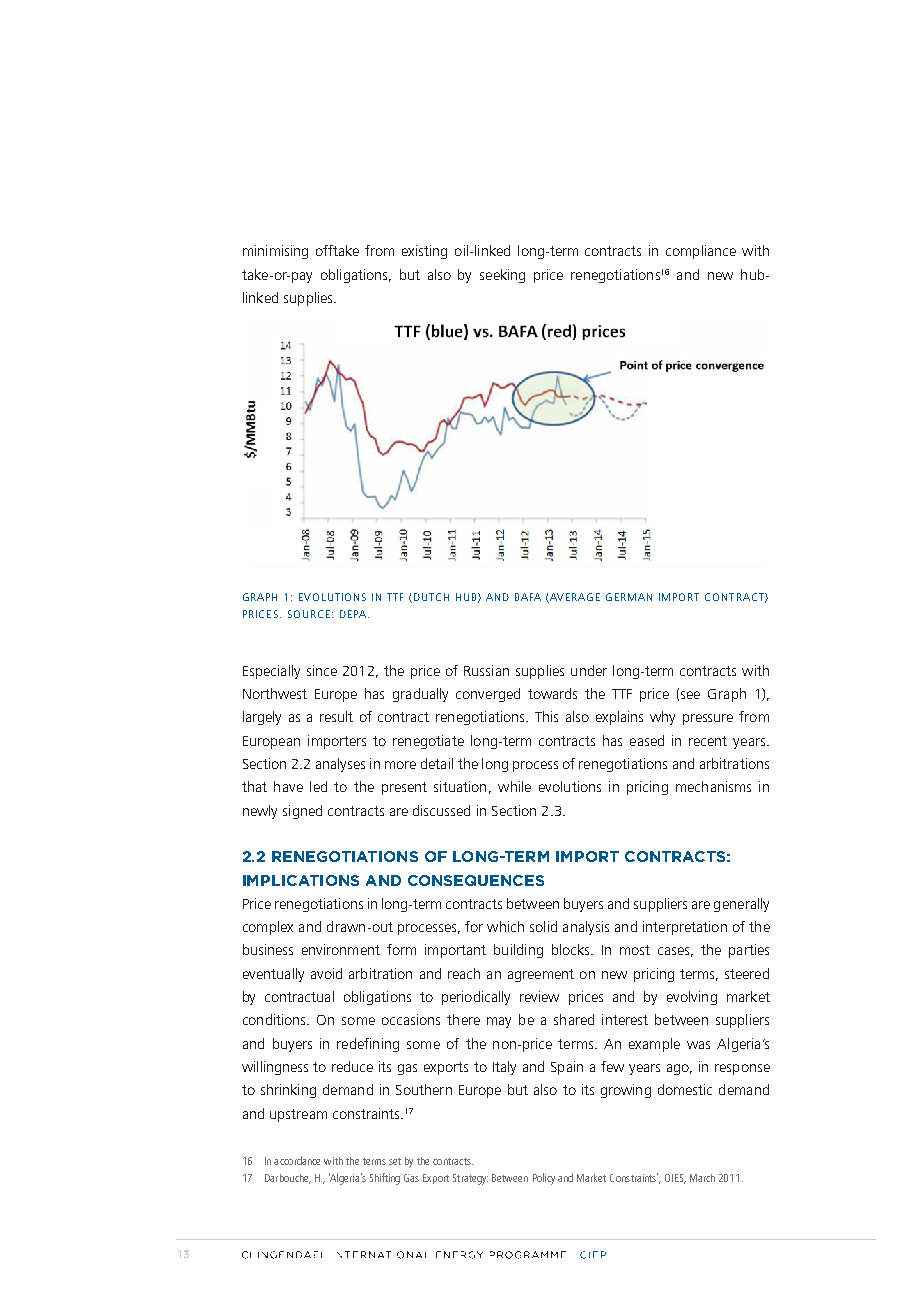  What do you see at coordinates (309, 614) in the screenshot?
I see `SOURCE` at bounding box center [309, 614].
